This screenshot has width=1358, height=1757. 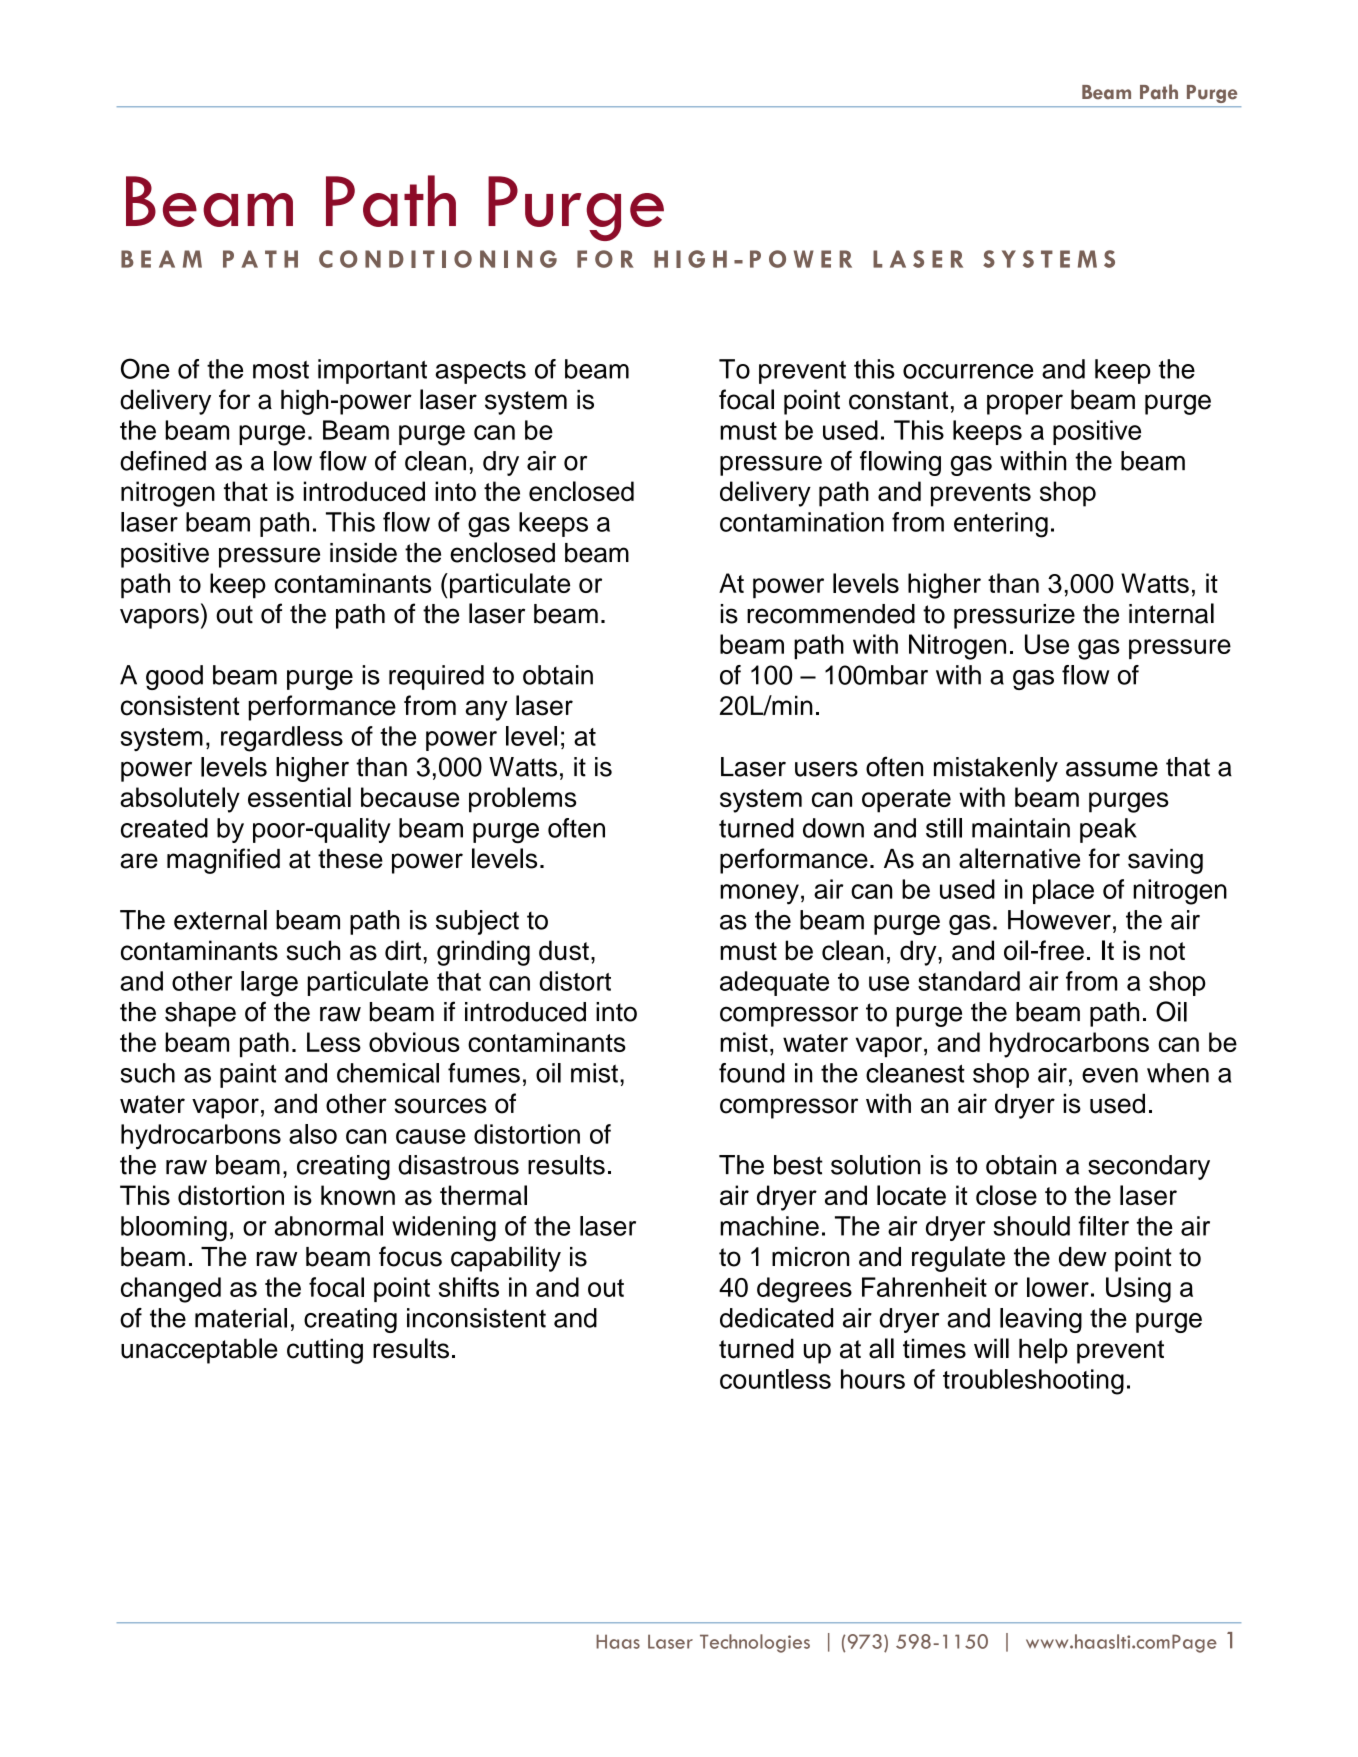 I want to click on Technologies, so click(x=755, y=1643).
